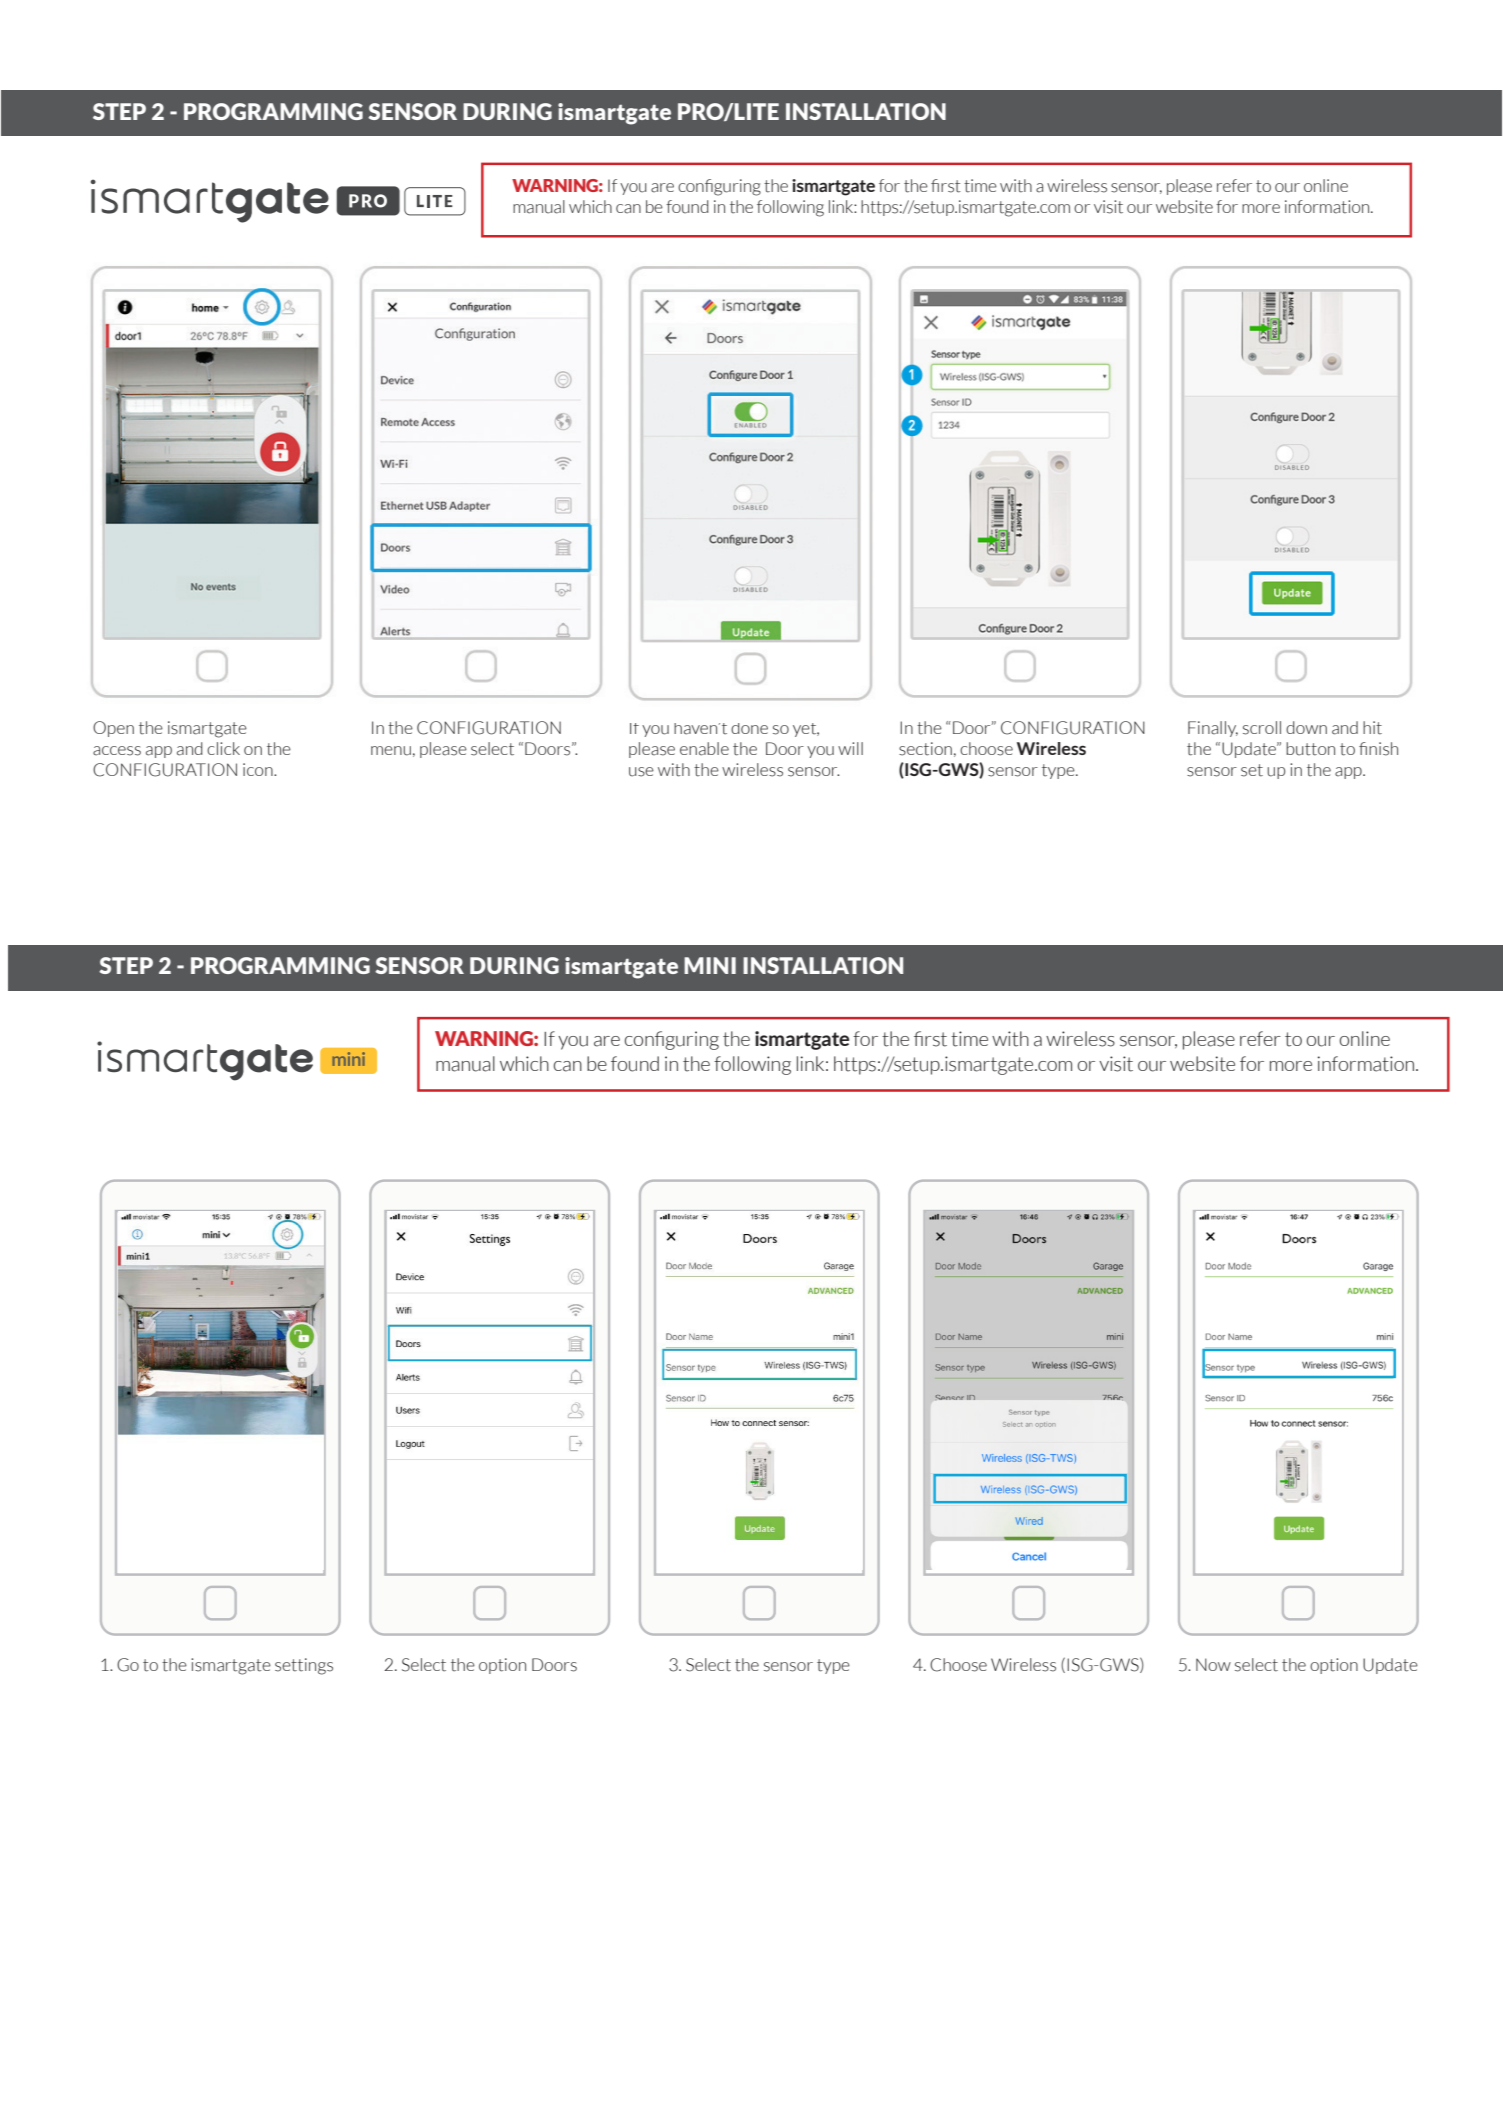 This screenshot has height=2125, width=1503. Describe the element at coordinates (710, 965) in the screenshot. I see `MINI` at that location.
